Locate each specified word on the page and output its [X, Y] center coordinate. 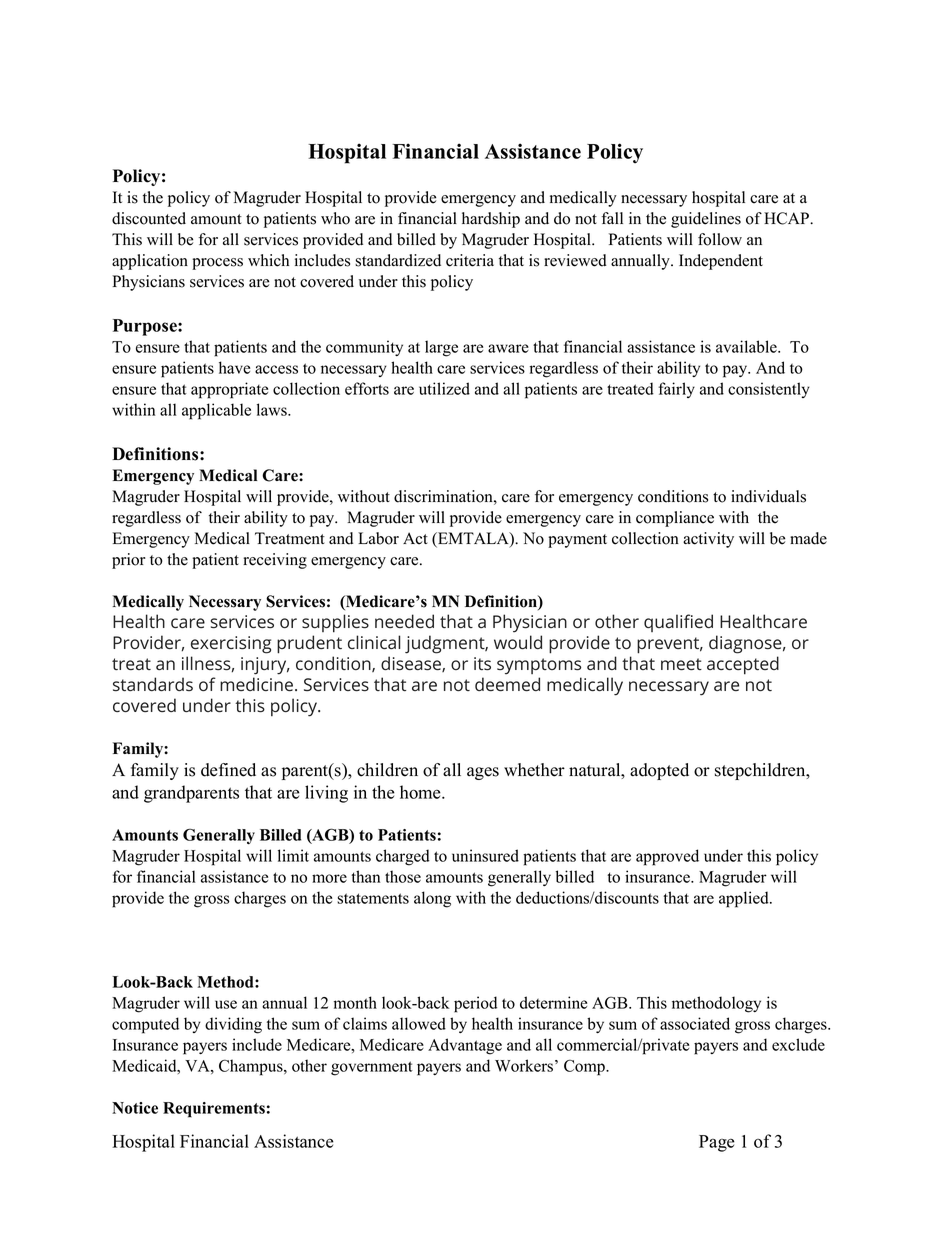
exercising [231, 645]
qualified [678, 623]
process [217, 264]
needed [404, 621]
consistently [769, 390]
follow [720, 239]
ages [483, 773]
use [226, 1004]
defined [228, 770]
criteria [470, 260]
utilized [444, 388]
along [432, 899]
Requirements [214, 1110]
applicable [216, 411]
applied [745, 899]
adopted [659, 771]
